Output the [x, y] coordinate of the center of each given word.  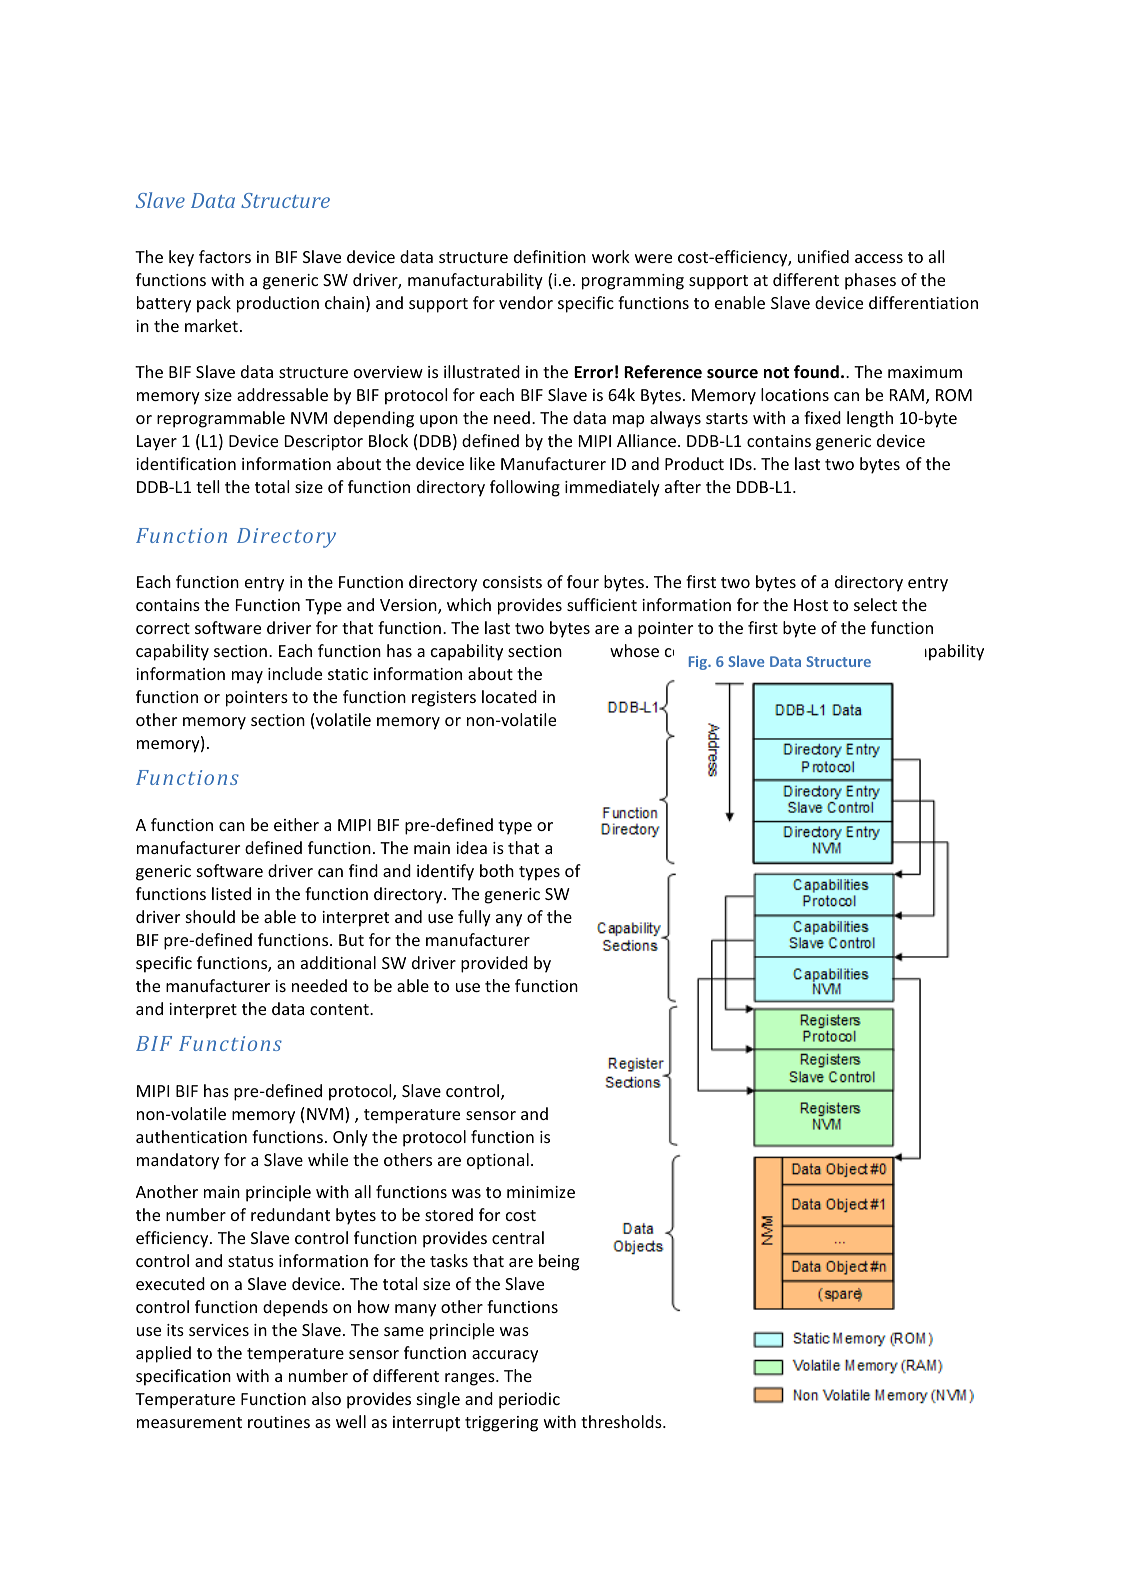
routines [279, 1422]
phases [870, 281]
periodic [529, 1400]
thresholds [622, 1421]
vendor [526, 302]
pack [214, 304]
